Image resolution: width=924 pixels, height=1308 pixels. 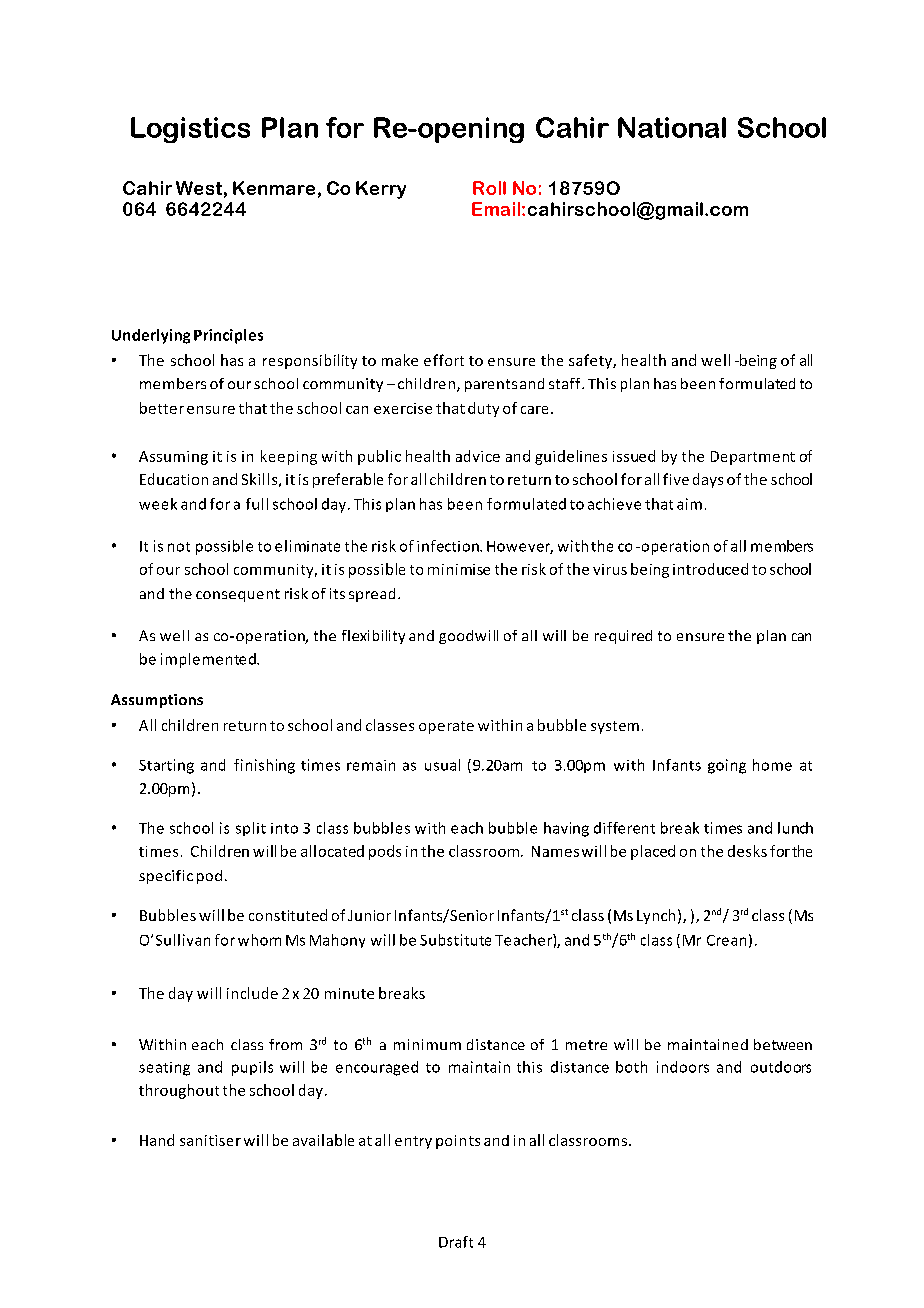 I want to click on full, so click(x=257, y=504).
